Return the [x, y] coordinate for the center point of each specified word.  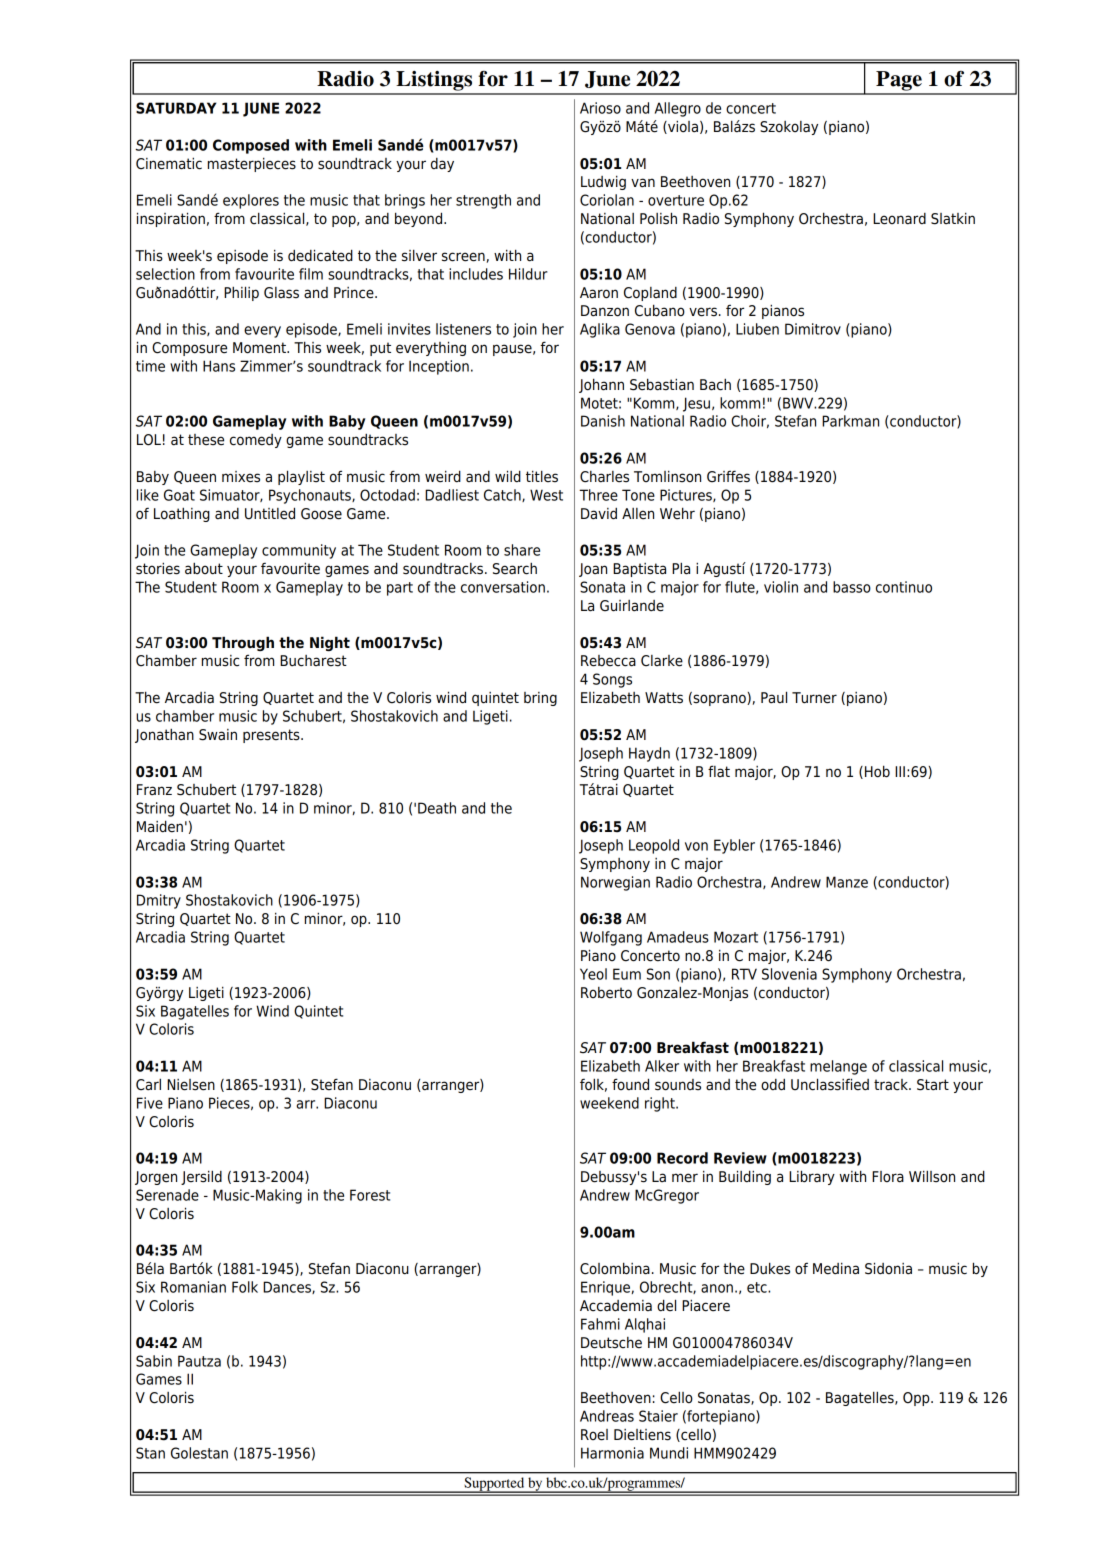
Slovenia [789, 974]
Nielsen [191, 1085]
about [204, 569]
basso [852, 587]
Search [515, 569]
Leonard [899, 219]
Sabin [154, 1361]
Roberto [606, 993]
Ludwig [603, 182]
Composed [251, 146]
